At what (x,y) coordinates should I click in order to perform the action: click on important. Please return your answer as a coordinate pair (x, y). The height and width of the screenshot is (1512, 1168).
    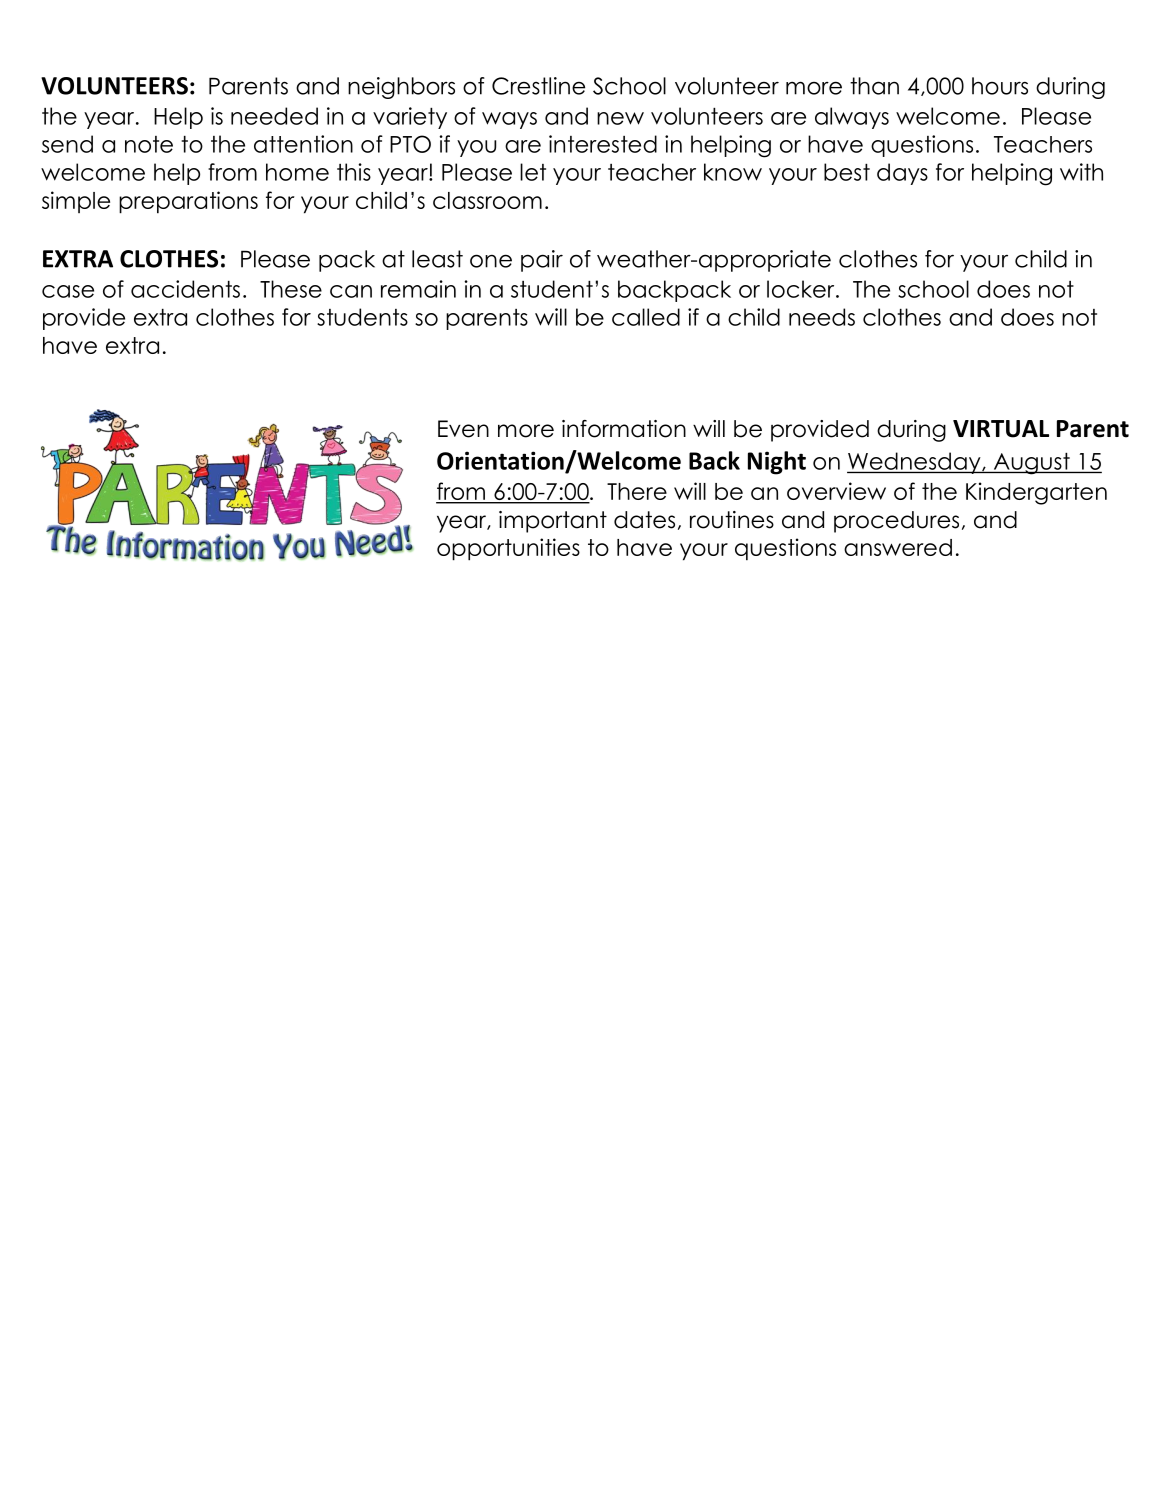
    Looking at the image, I should click on (553, 522).
